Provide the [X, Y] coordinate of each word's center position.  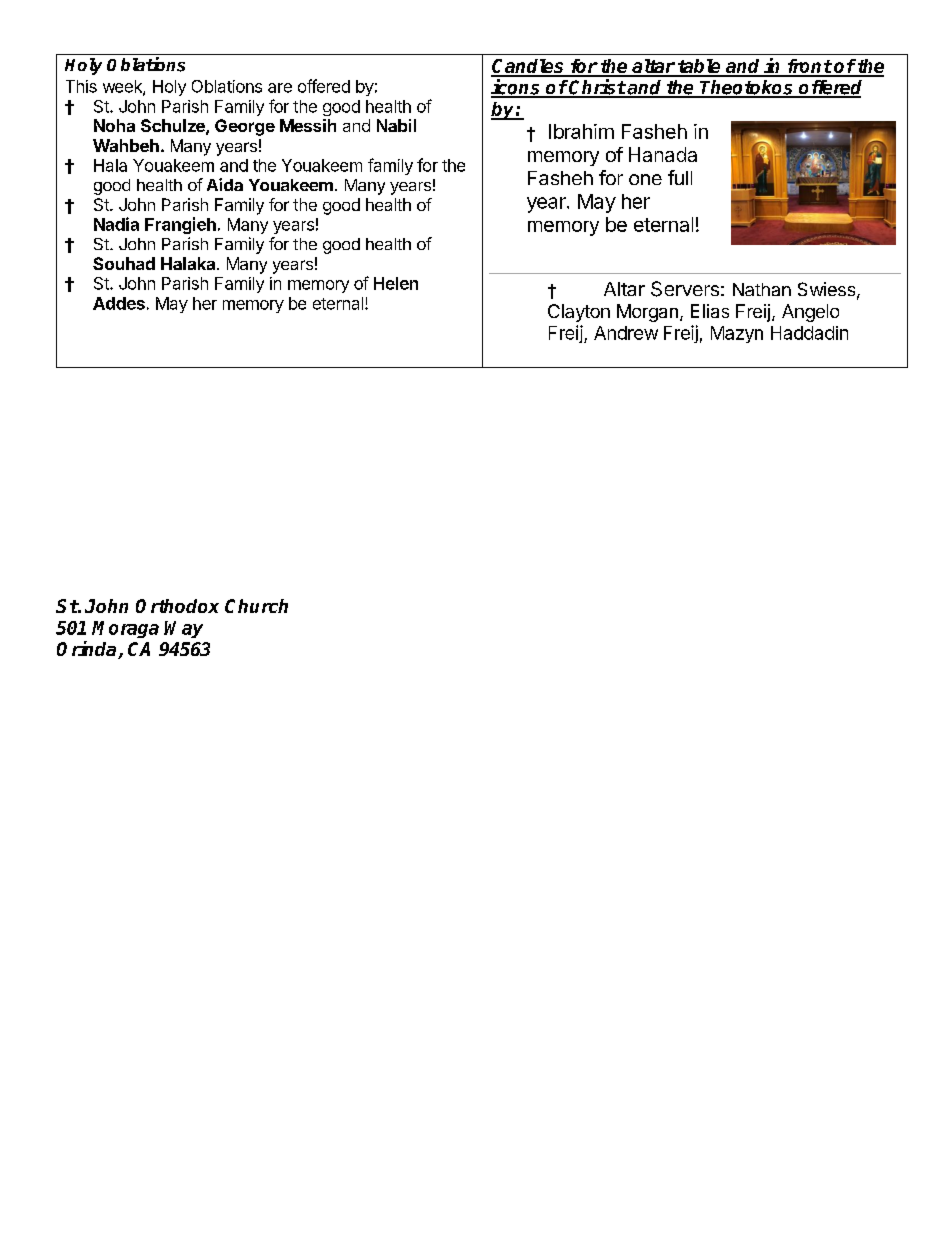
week [123, 87]
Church [256, 606]
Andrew [626, 333]
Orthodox [177, 606]
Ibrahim [581, 131]
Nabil [396, 125]
